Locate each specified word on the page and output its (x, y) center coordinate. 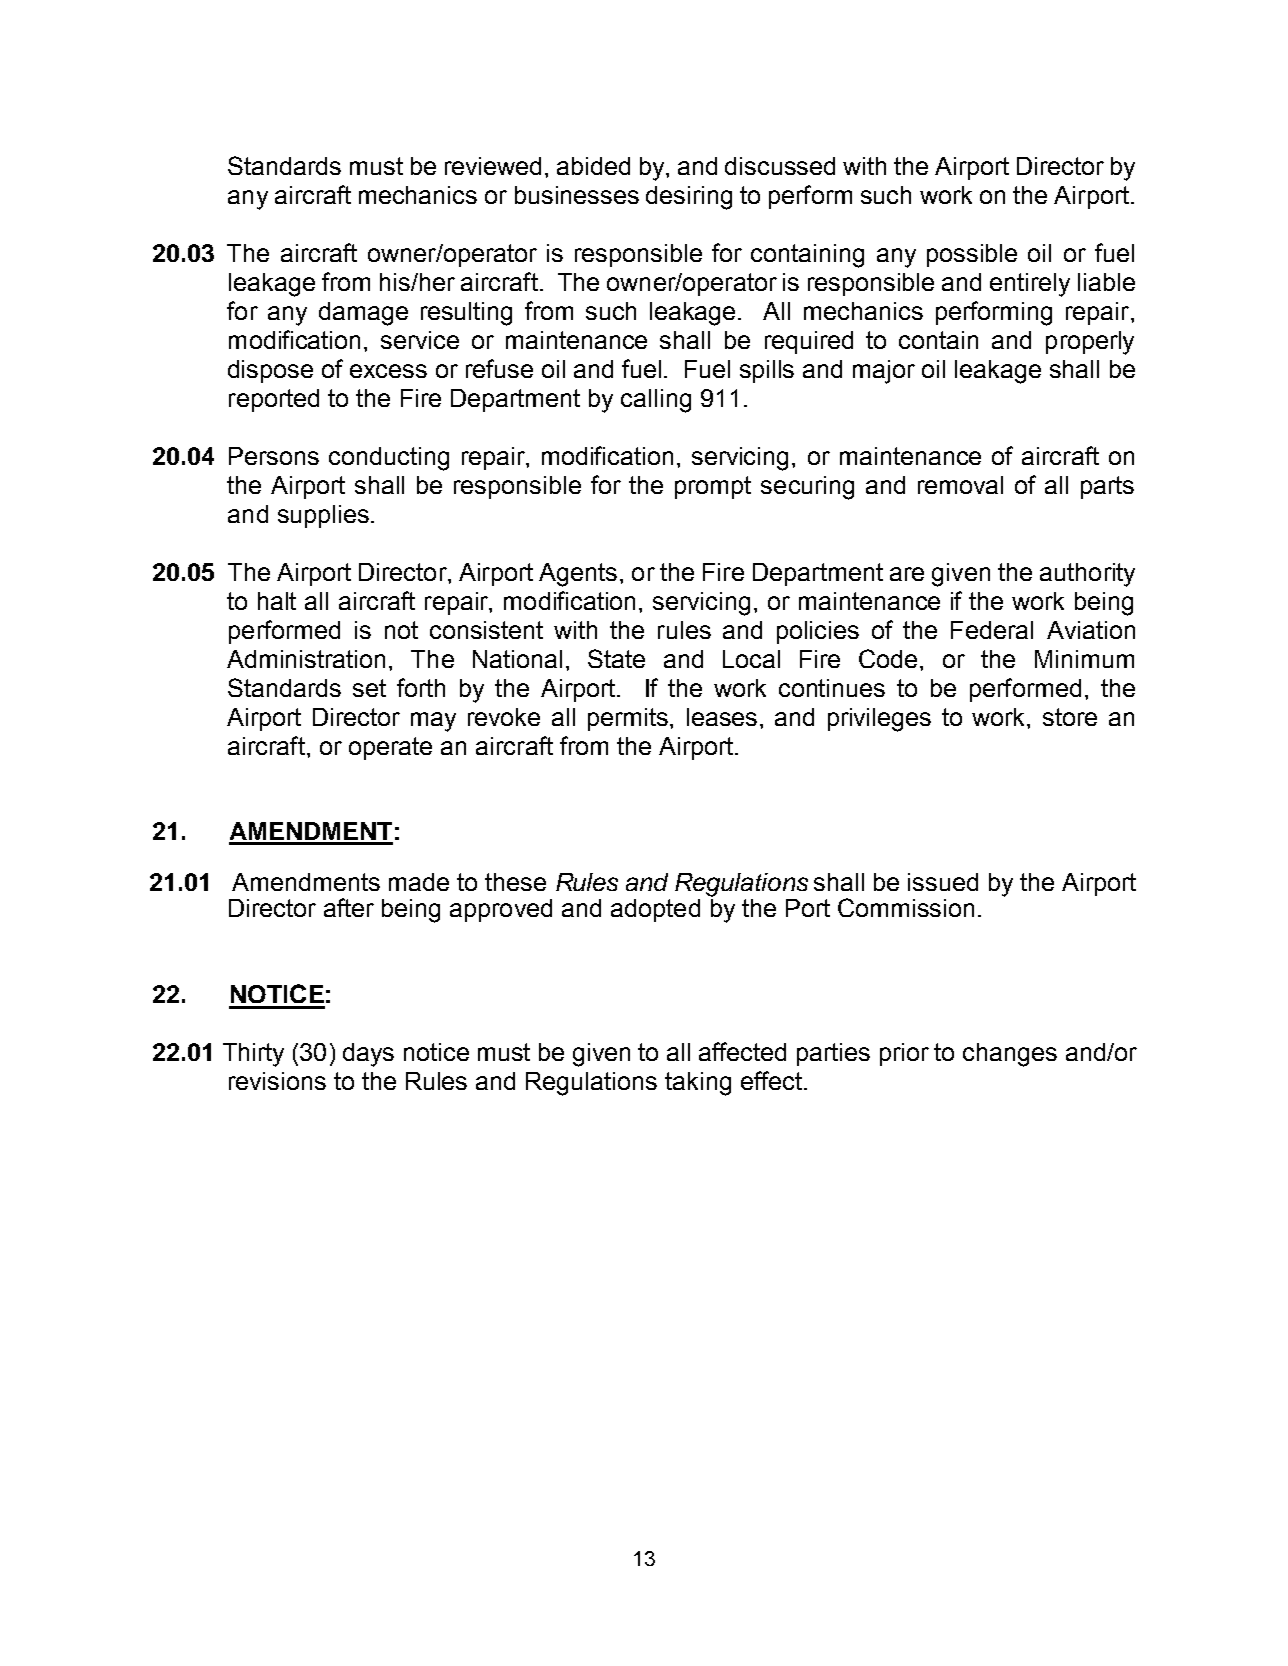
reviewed (493, 166)
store (1070, 717)
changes (1010, 1055)
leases (722, 717)
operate (390, 748)
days (368, 1055)
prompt (713, 487)
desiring (689, 198)
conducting (389, 459)
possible (972, 255)
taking (698, 1084)
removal (960, 485)
